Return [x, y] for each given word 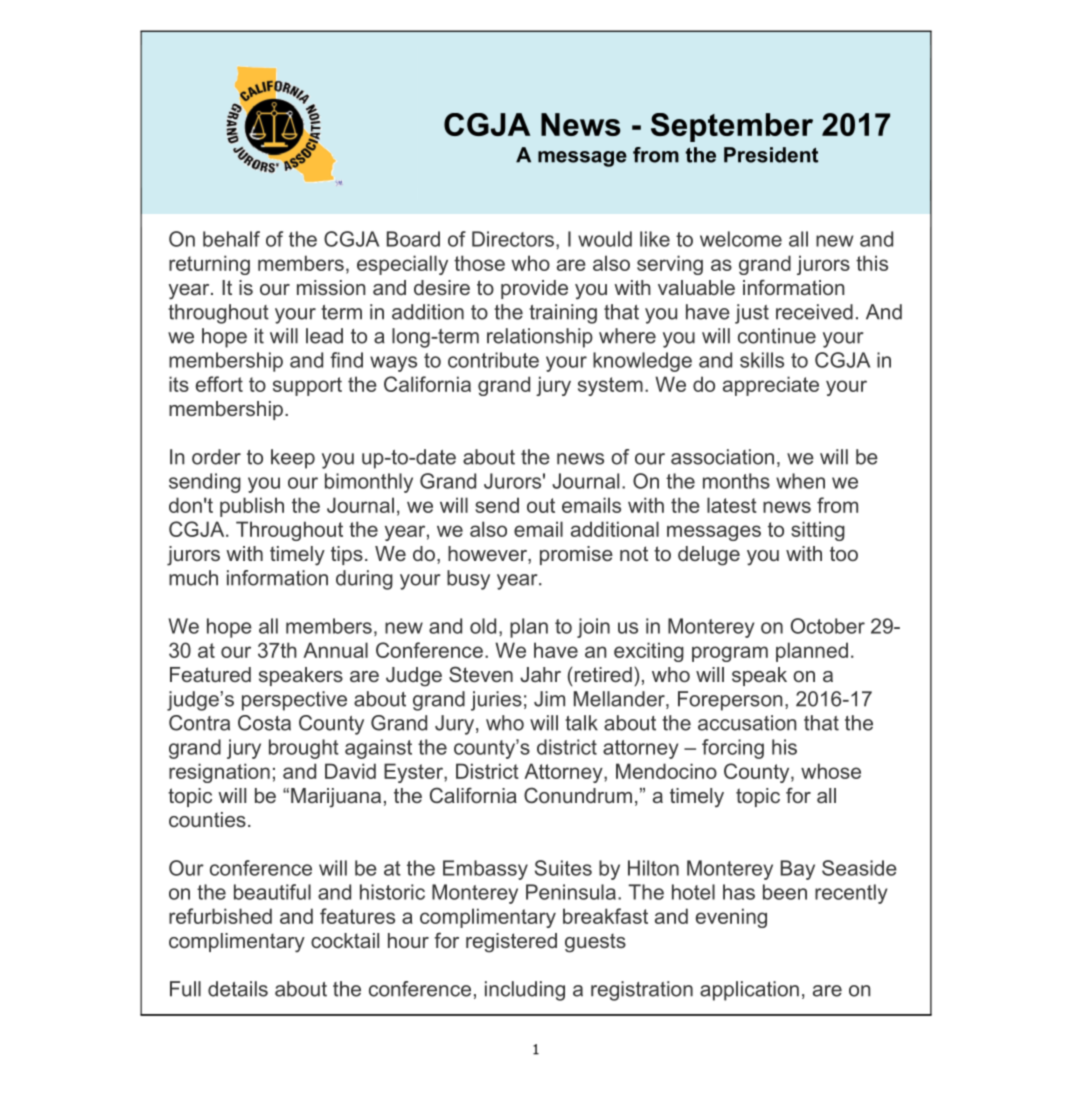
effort [219, 384]
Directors [514, 239]
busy [468, 580]
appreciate [771, 386]
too [844, 553]
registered [511, 943]
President [771, 155]
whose [831, 771]
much [193, 578]
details [238, 989]
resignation [219, 773]
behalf [231, 239]
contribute [493, 360]
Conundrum [578, 795]
